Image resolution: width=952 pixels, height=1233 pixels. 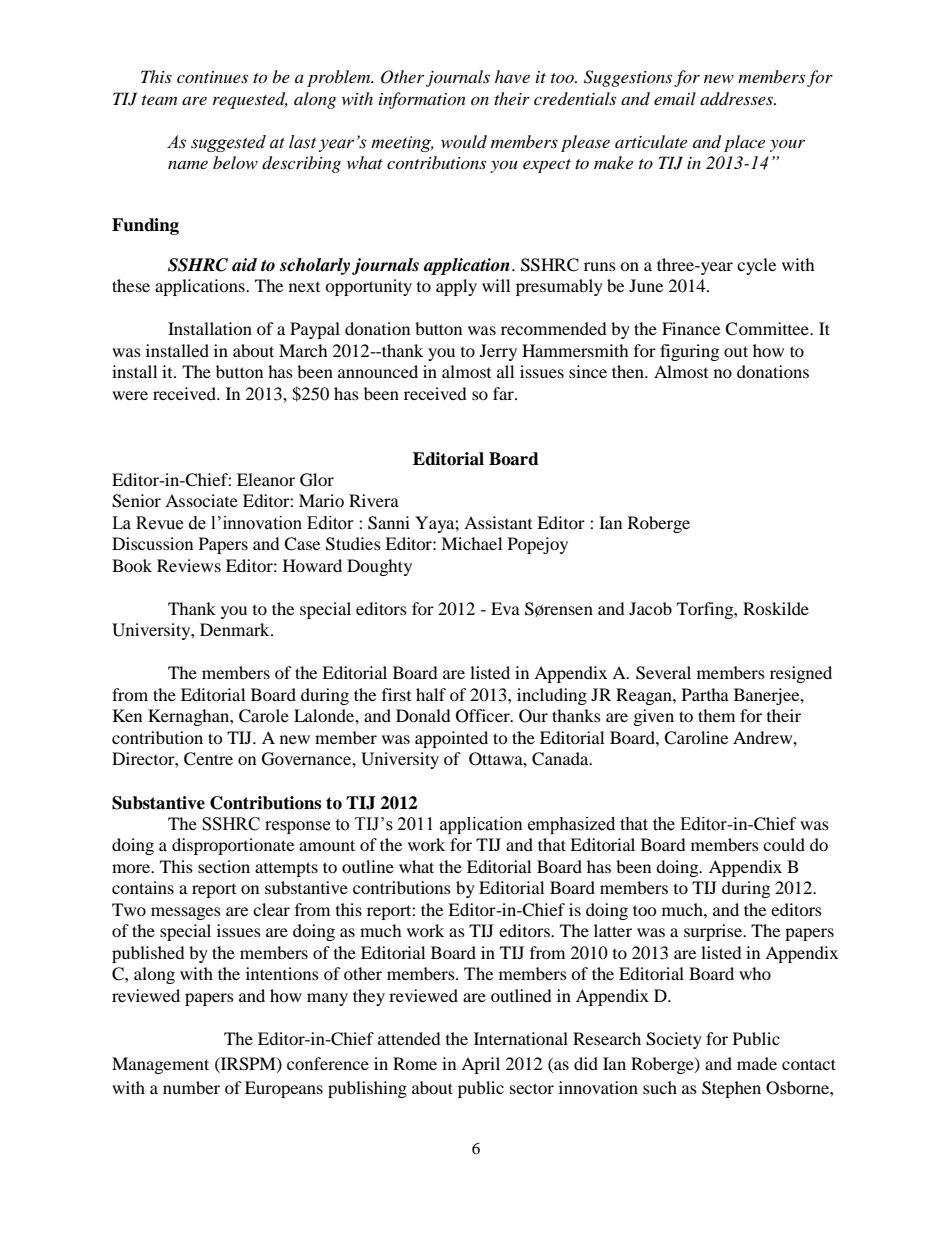 I want to click on April, so click(x=480, y=1065).
